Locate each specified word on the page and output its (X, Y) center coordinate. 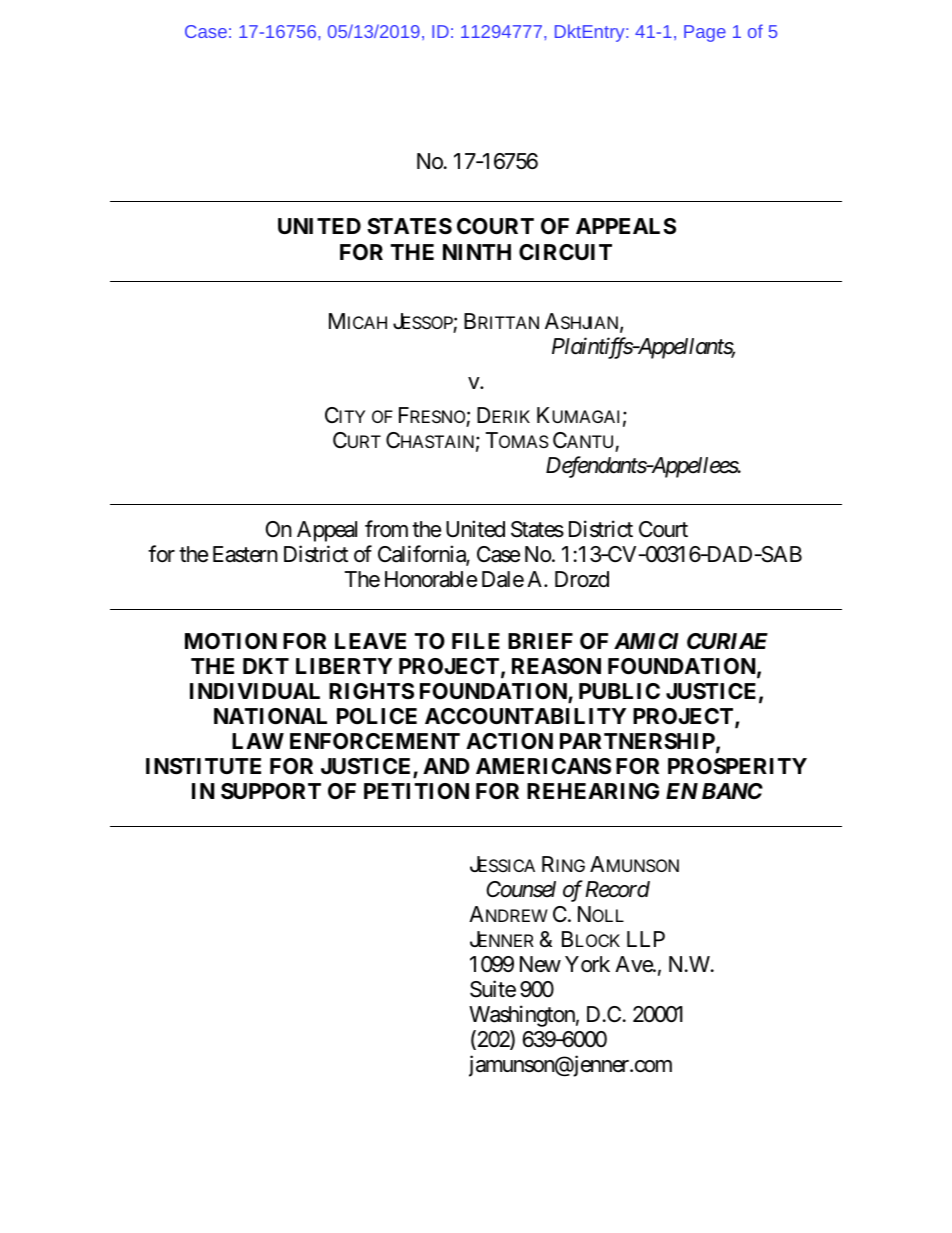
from (386, 529)
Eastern (245, 554)
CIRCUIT (565, 252)
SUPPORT (271, 791)
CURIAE (727, 641)
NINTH (477, 252)
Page (705, 33)
